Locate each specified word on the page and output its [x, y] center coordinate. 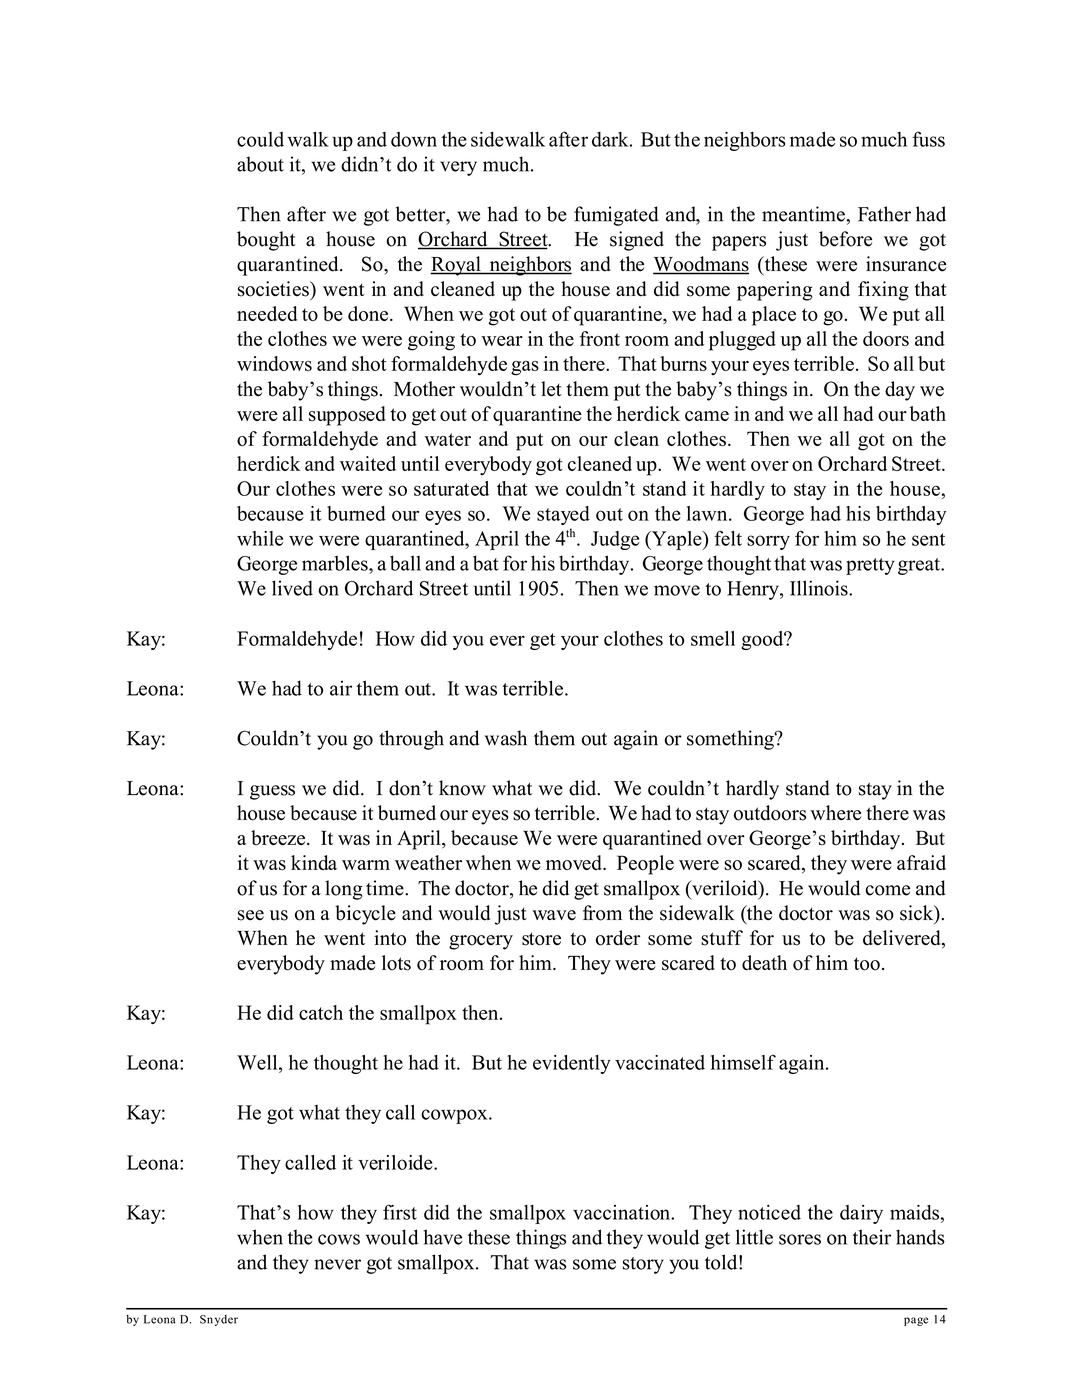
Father [884, 214]
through [411, 740]
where [835, 812]
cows [339, 1239]
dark [611, 139]
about [260, 164]
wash [506, 738]
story [643, 1265]
